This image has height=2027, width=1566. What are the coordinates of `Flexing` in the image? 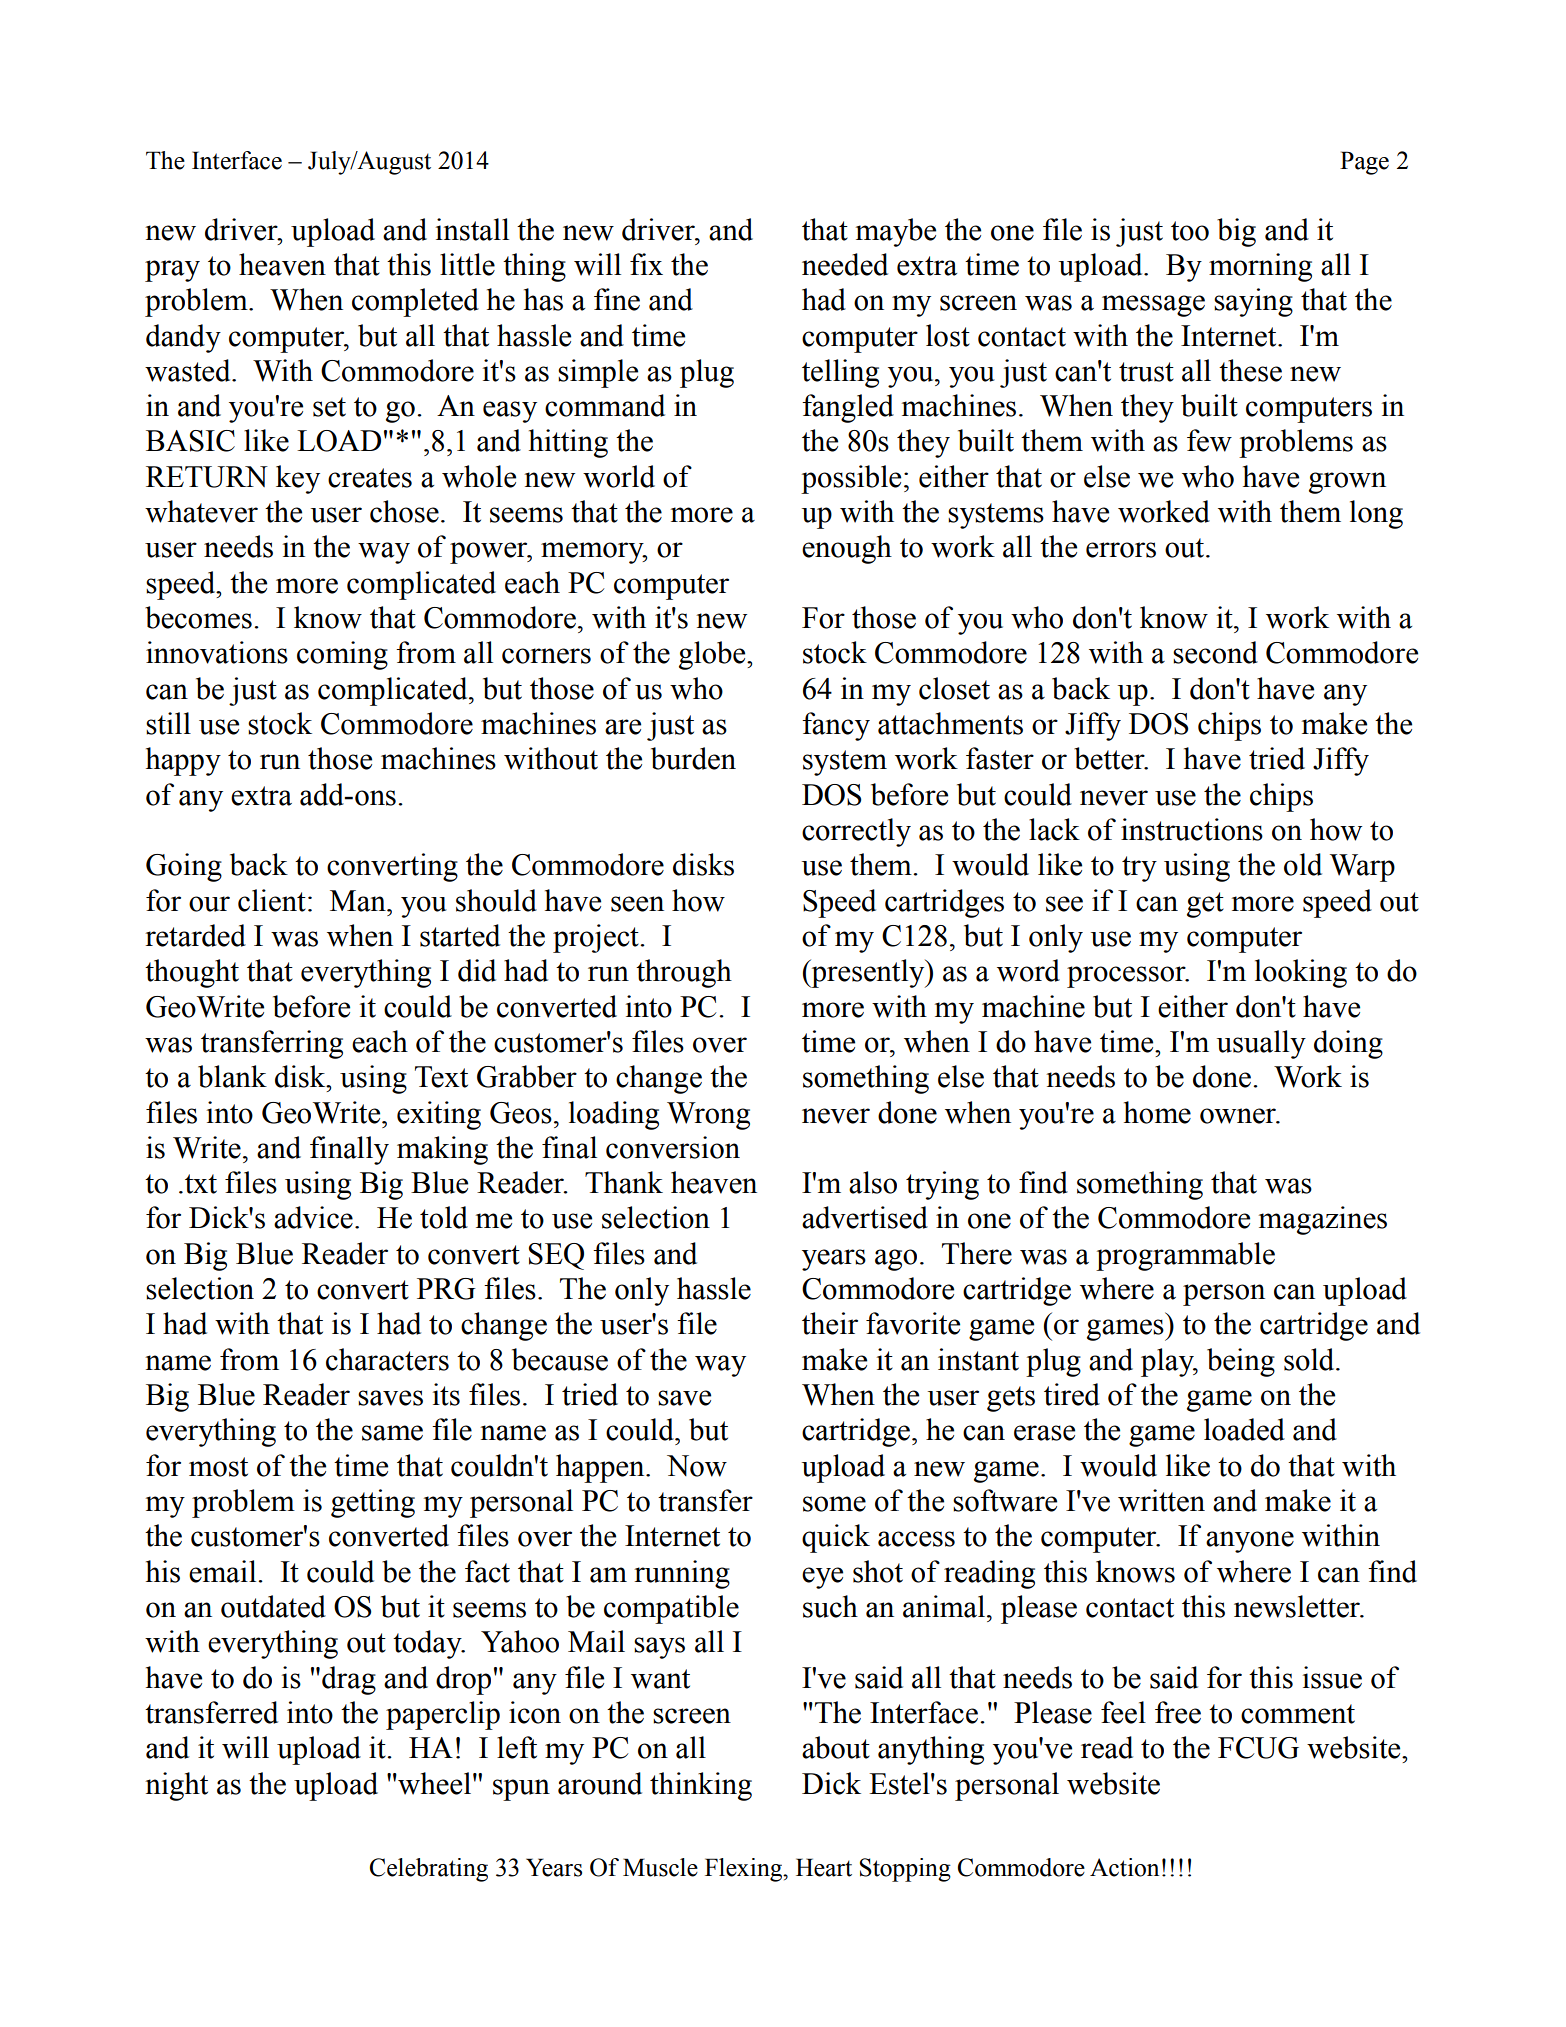 It's located at (745, 1870).
